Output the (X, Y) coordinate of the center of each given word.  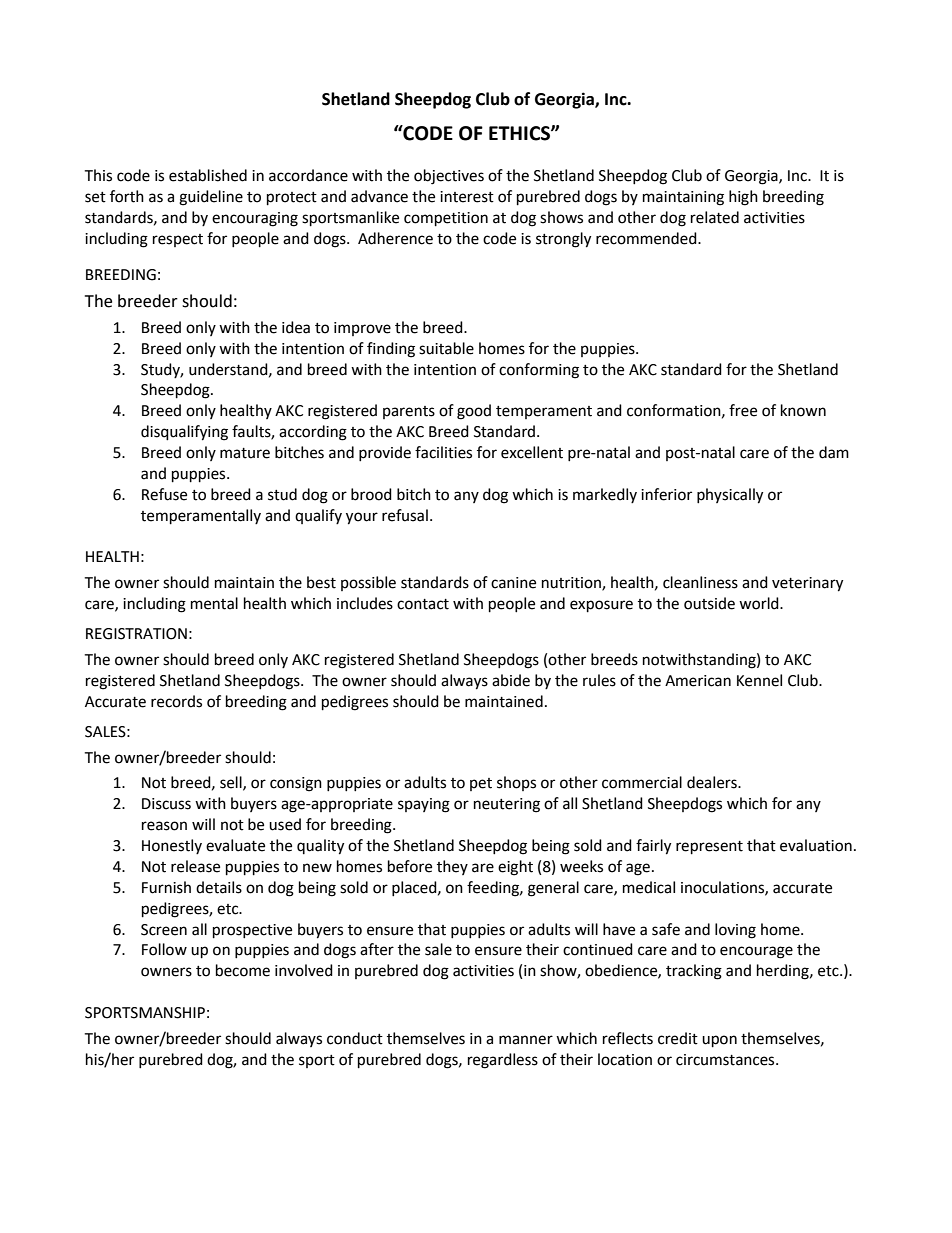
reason (164, 826)
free (743, 410)
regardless (503, 1061)
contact (423, 604)
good (474, 412)
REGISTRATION (136, 634)
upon (719, 1041)
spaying (424, 805)
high (743, 198)
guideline (211, 198)
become (243, 970)
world (760, 603)
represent (709, 848)
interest (467, 197)
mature (245, 453)
